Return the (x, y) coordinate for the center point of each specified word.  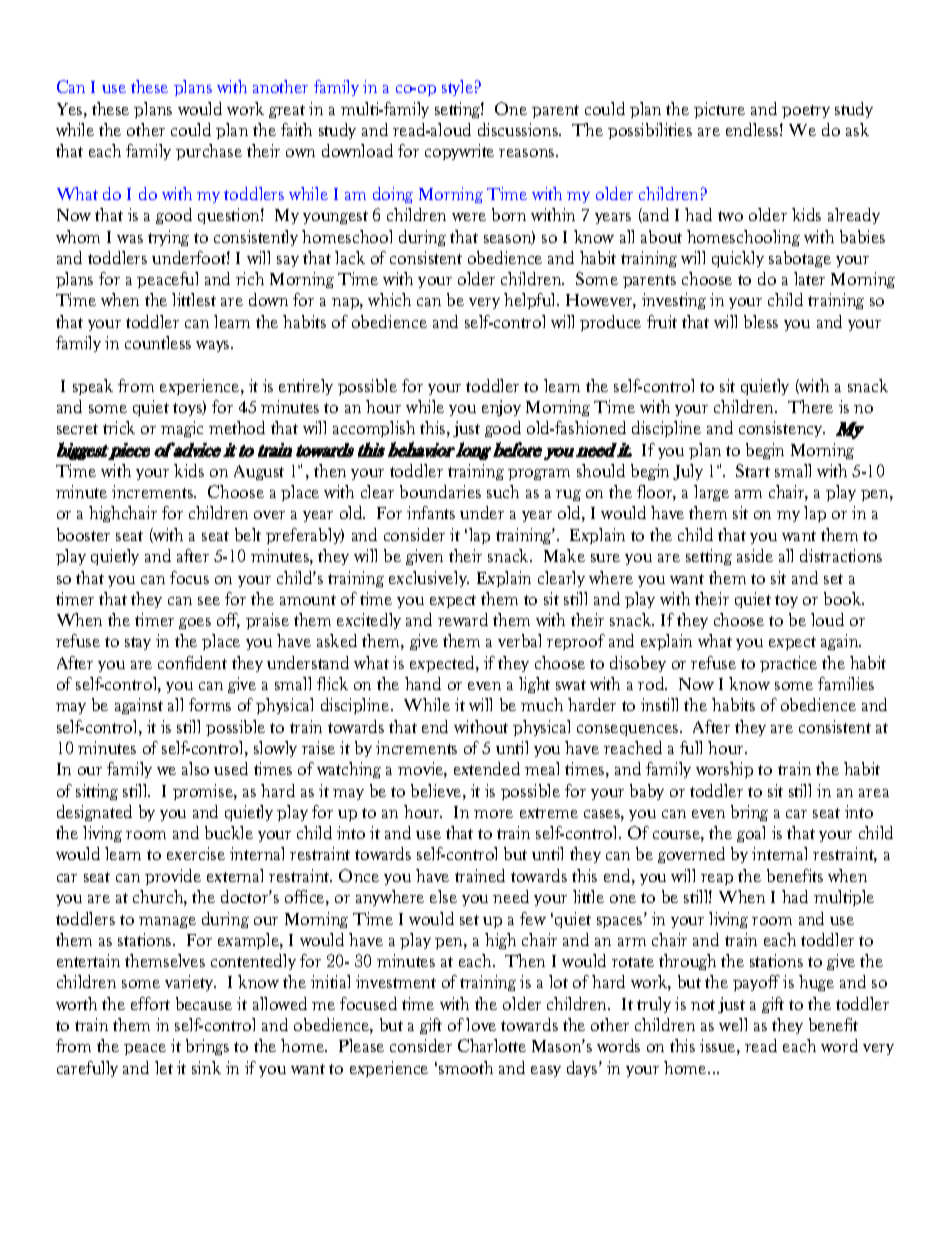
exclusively (429, 579)
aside (755, 555)
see (209, 601)
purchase (209, 152)
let (164, 1067)
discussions (519, 129)
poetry (806, 111)
